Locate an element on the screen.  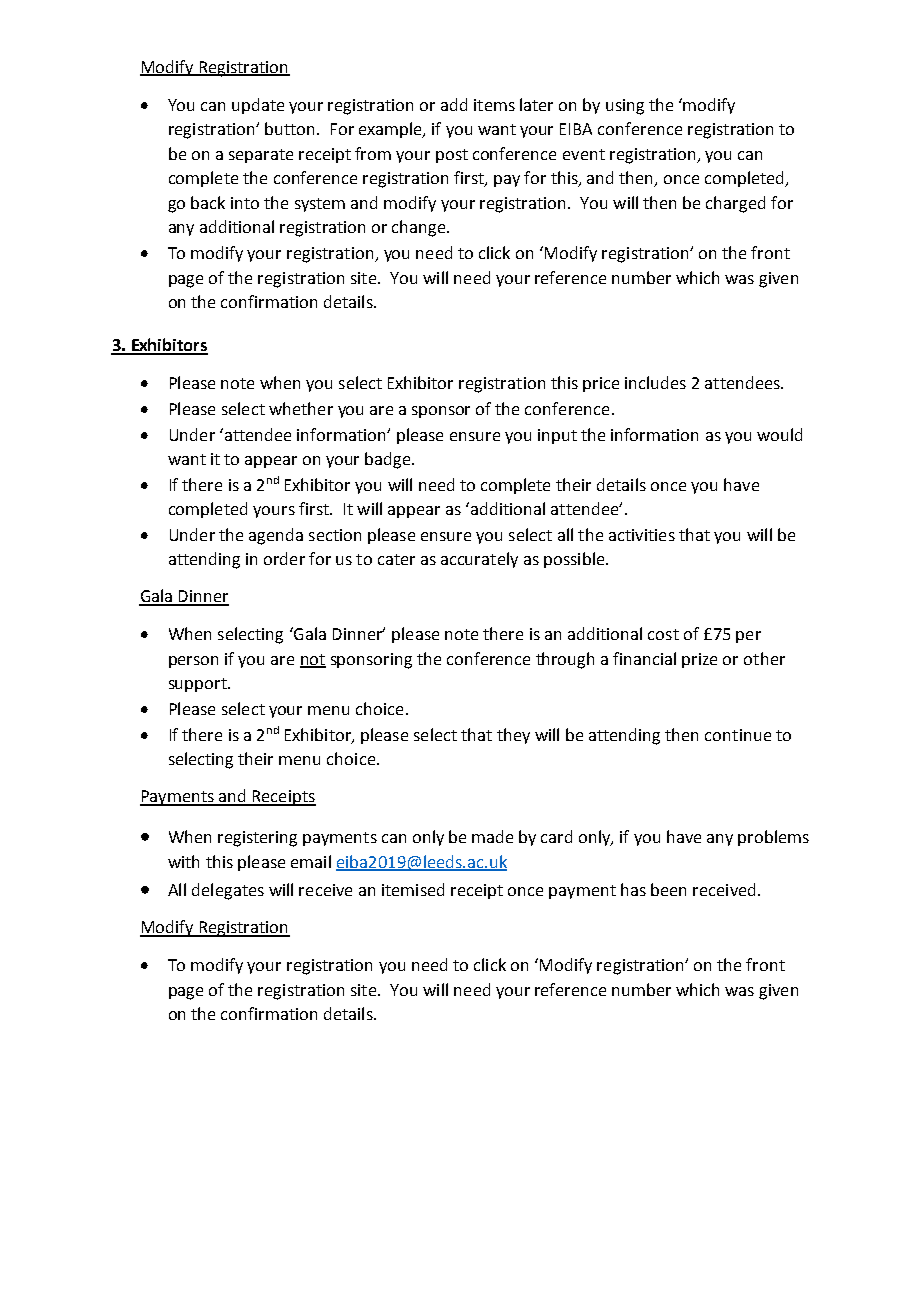
items is located at coordinates (494, 105).
